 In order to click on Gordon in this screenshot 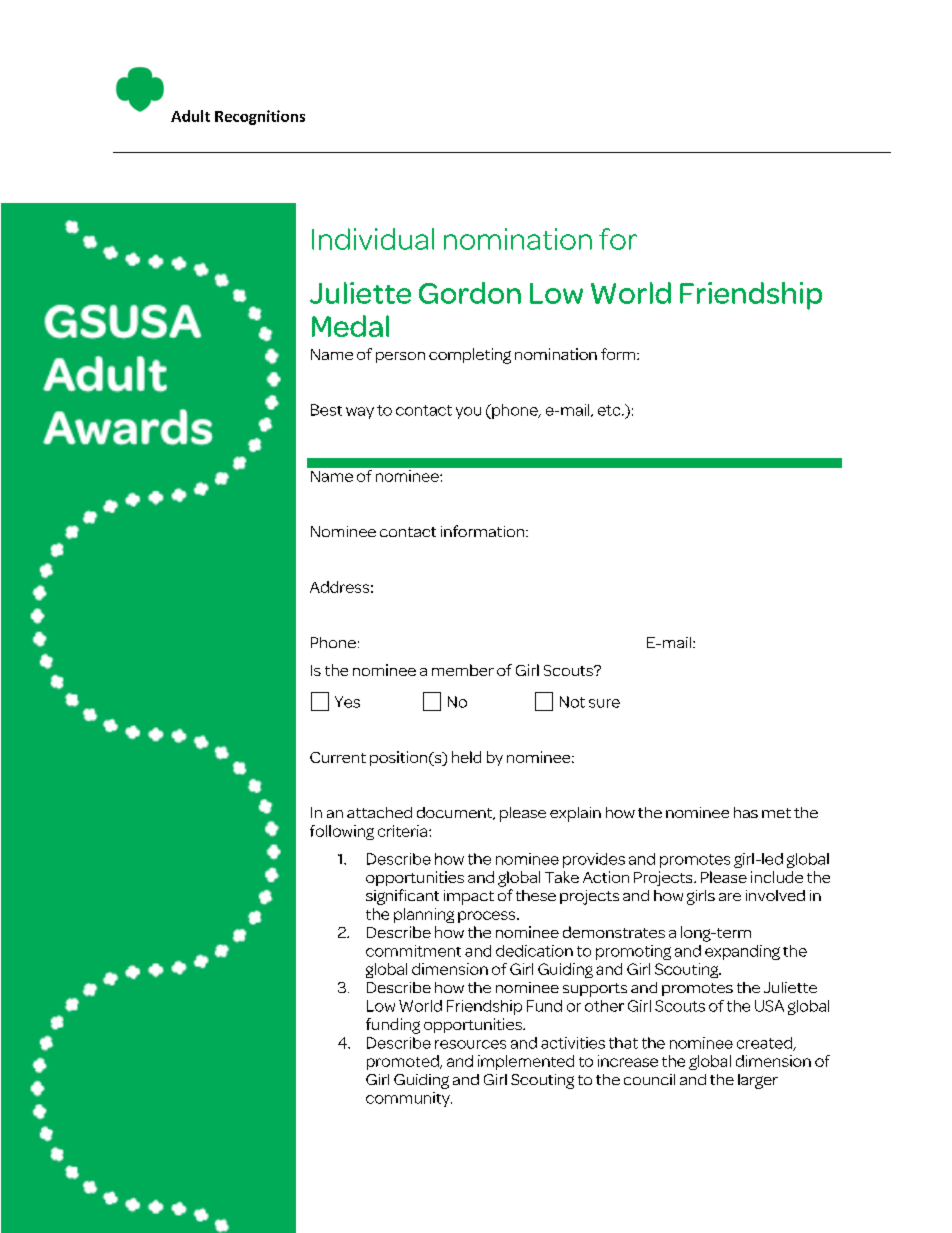, I will do `click(470, 293)`.
